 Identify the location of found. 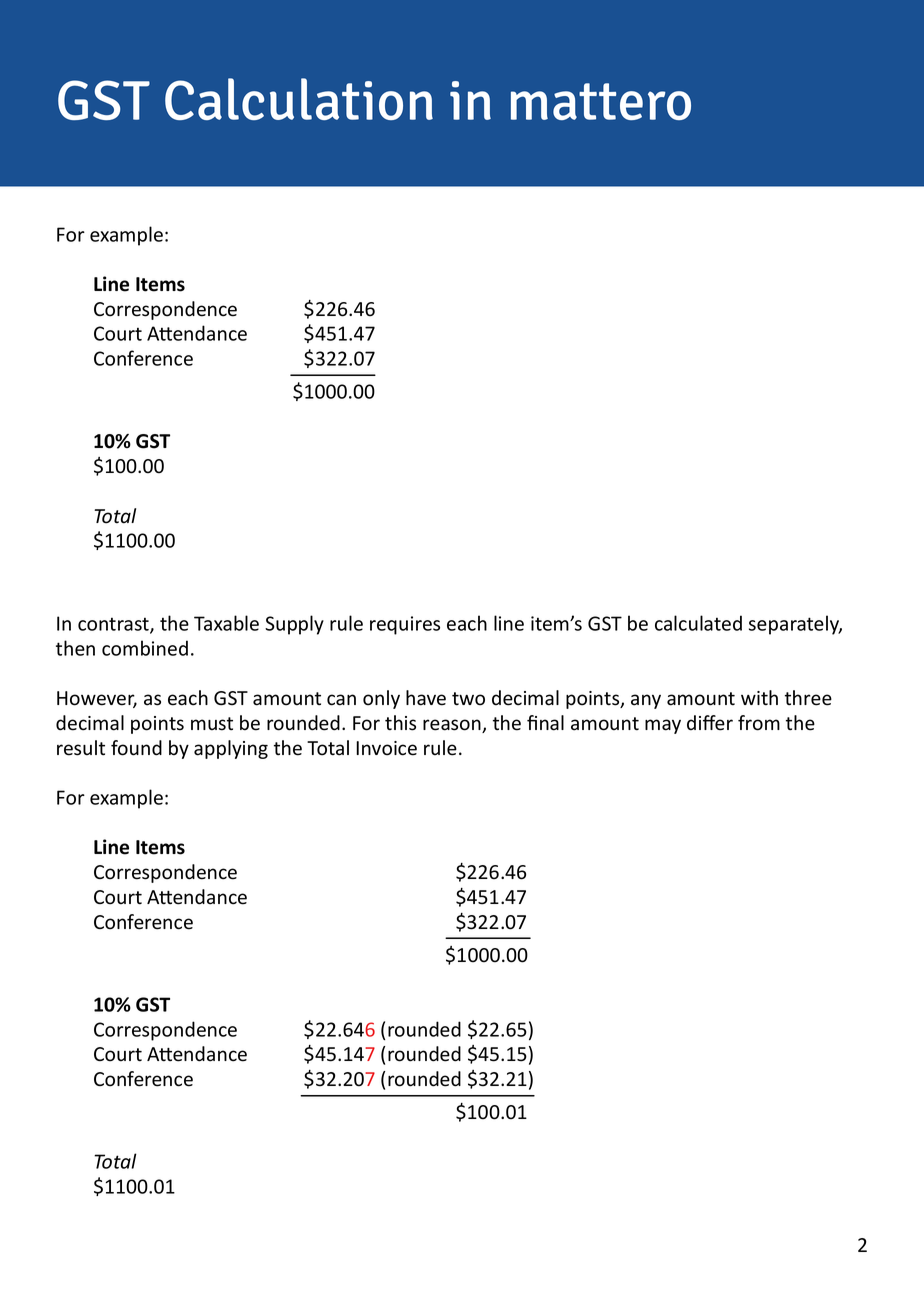
(136, 748).
